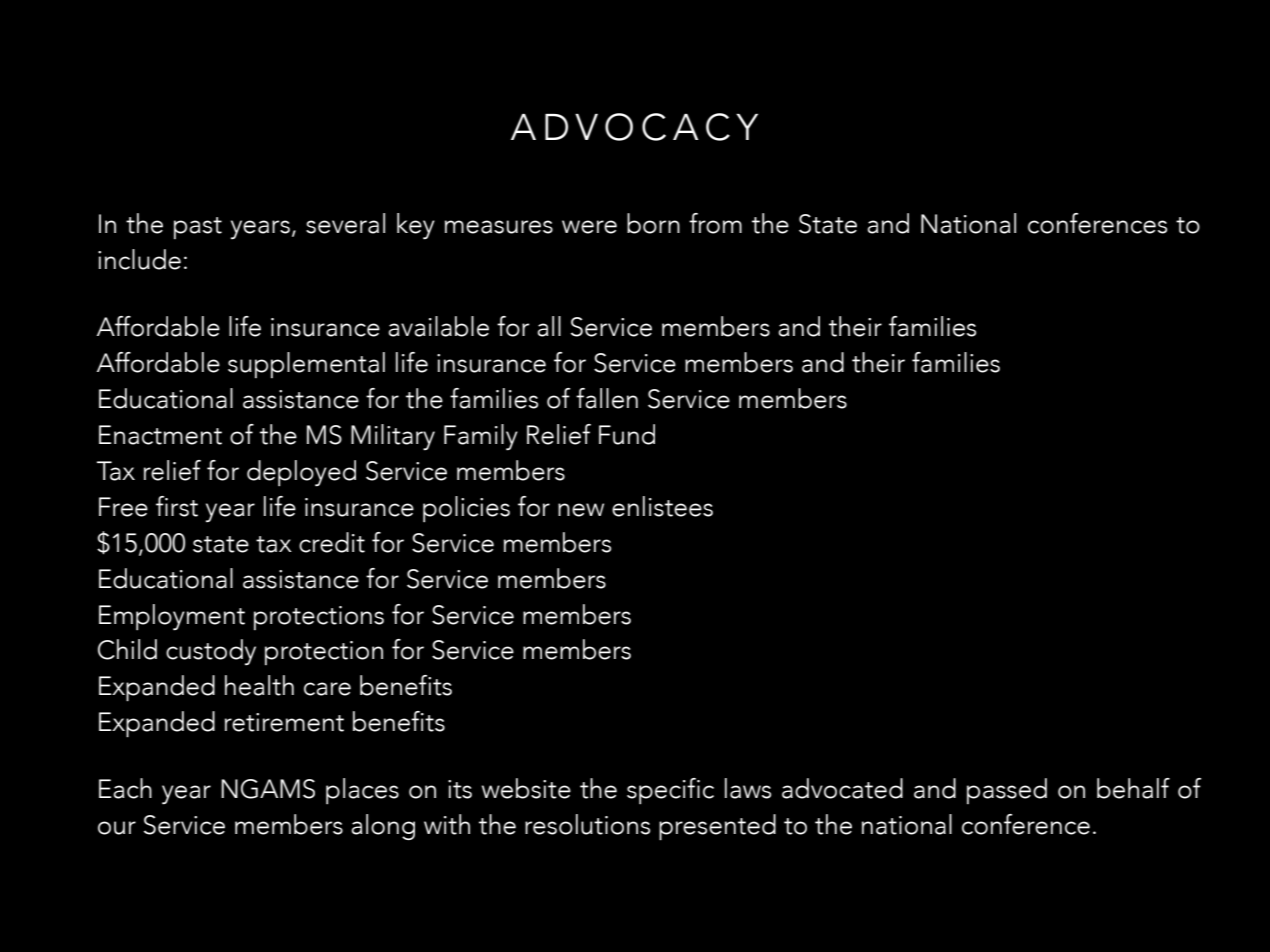 The width and height of the screenshot is (1270, 952). Describe the element at coordinates (587, 824) in the screenshot. I see `resolutions` at that location.
